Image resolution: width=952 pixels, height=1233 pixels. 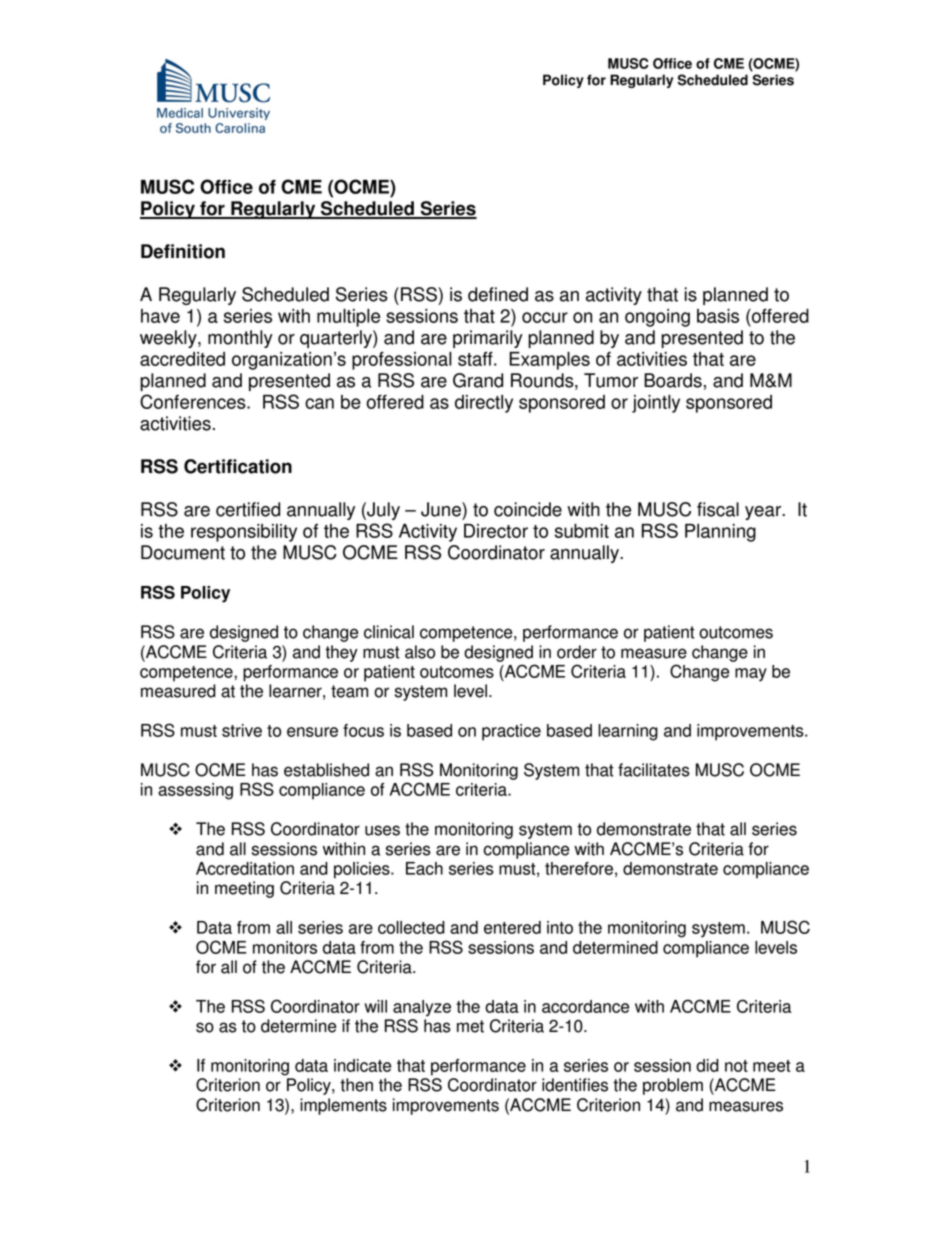 What do you see at coordinates (498, 294) in the image?
I see `defined` at bounding box center [498, 294].
